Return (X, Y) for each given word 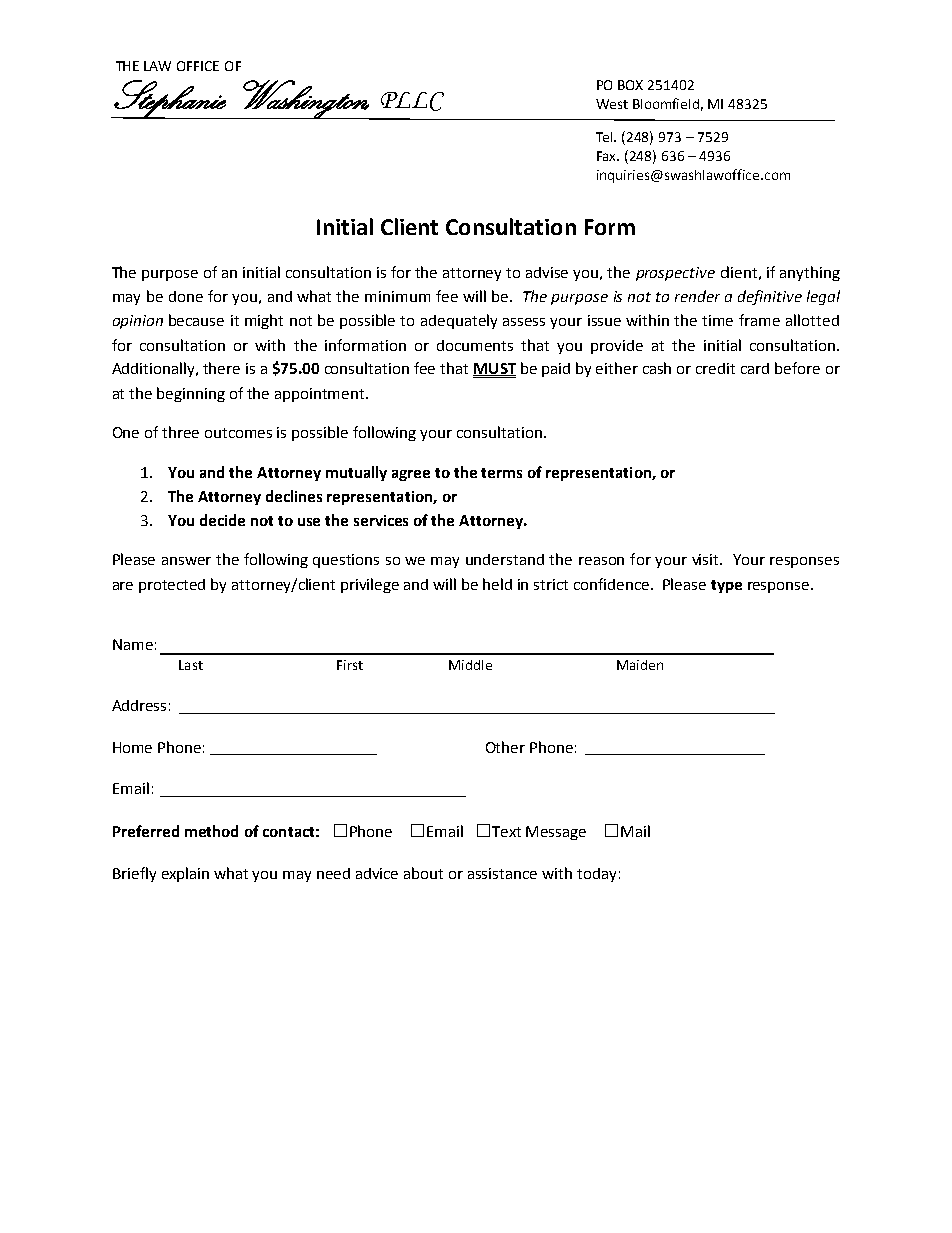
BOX (630, 85)
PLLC (412, 101)
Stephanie (170, 99)
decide (222, 520)
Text (506, 831)
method (211, 831)
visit (707, 559)
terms (501, 473)
